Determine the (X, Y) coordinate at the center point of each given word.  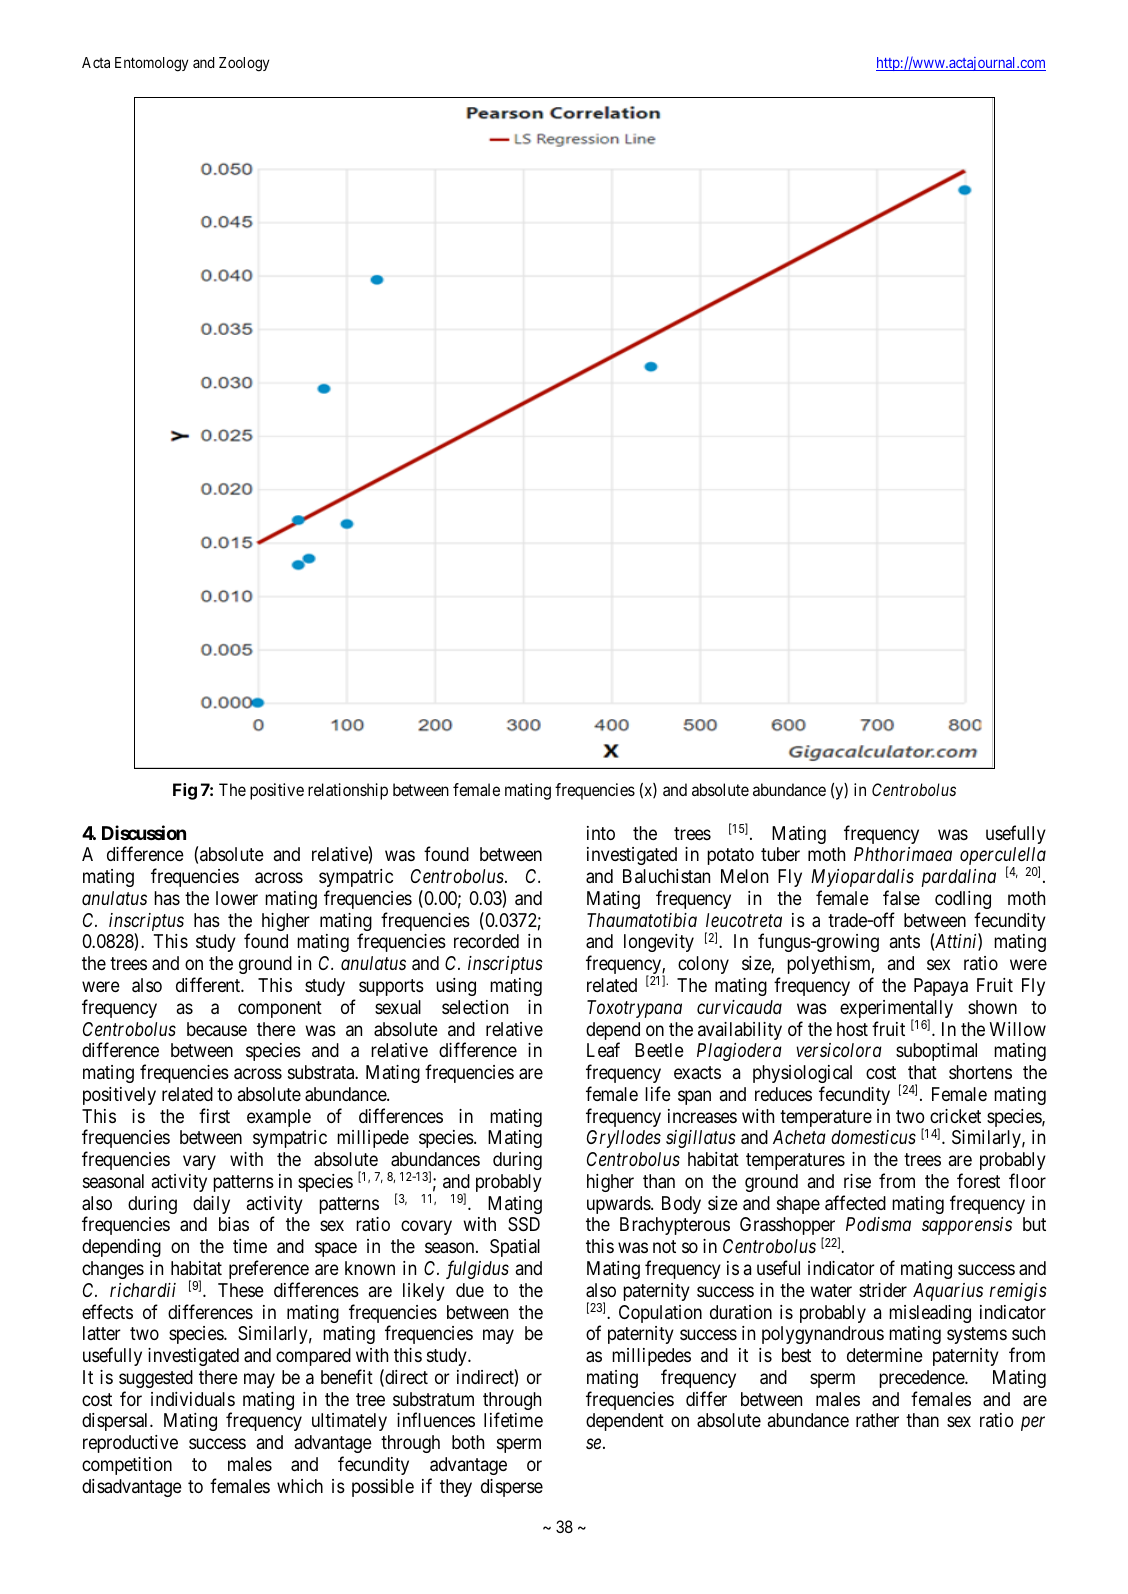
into (601, 833)
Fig (185, 791)
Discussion (144, 832)
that (922, 1072)
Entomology (151, 64)
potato (730, 856)
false (901, 898)
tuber (780, 854)
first (214, 1115)
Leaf (603, 1049)
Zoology (244, 64)
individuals (193, 1399)
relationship (348, 791)
